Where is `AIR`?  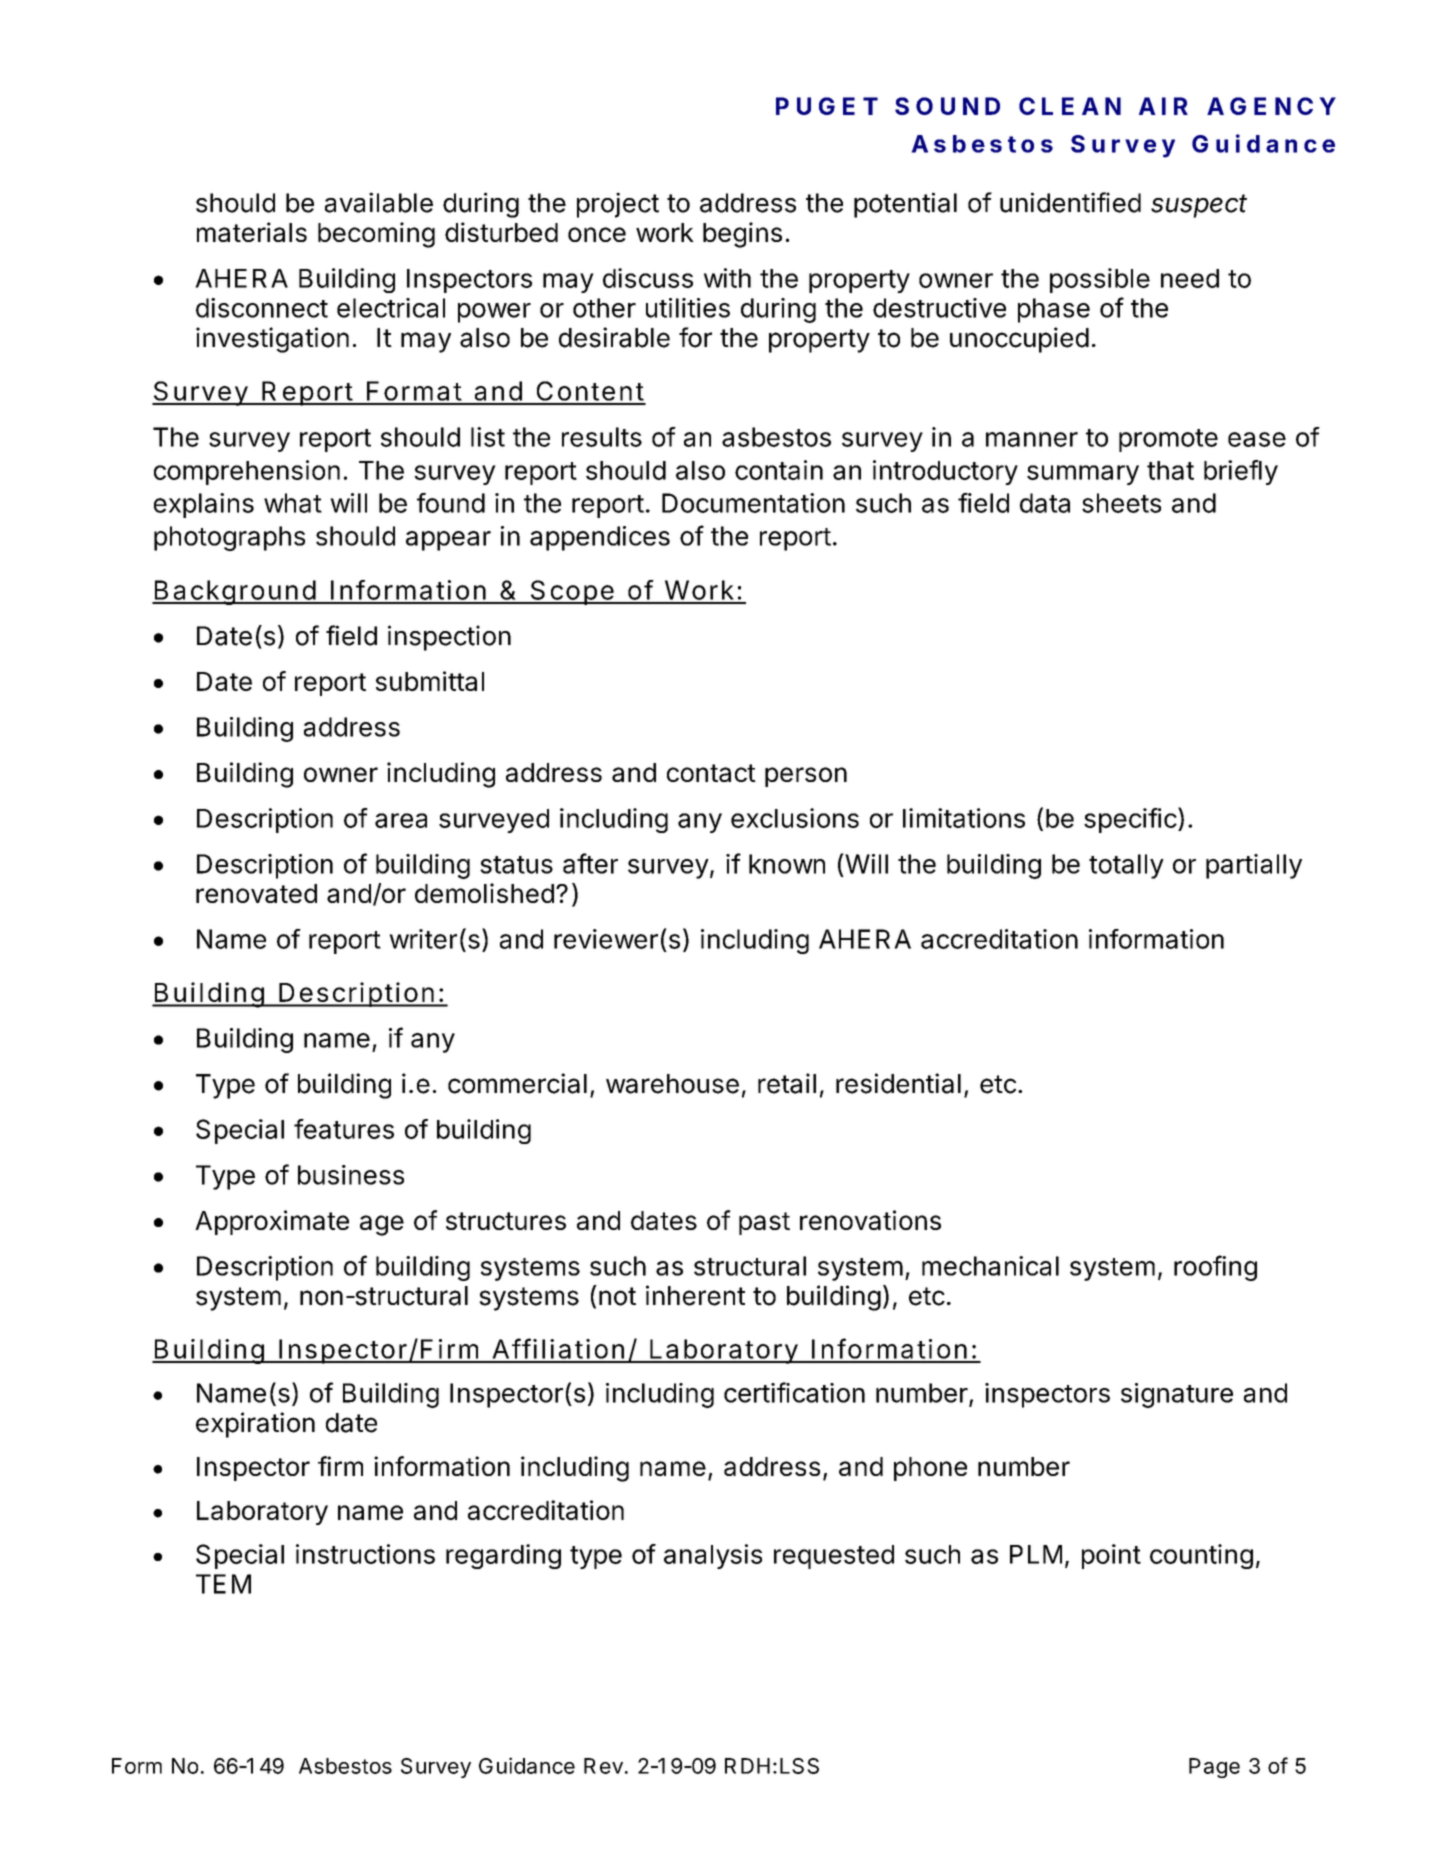
AIR is located at coordinates (1163, 106).
